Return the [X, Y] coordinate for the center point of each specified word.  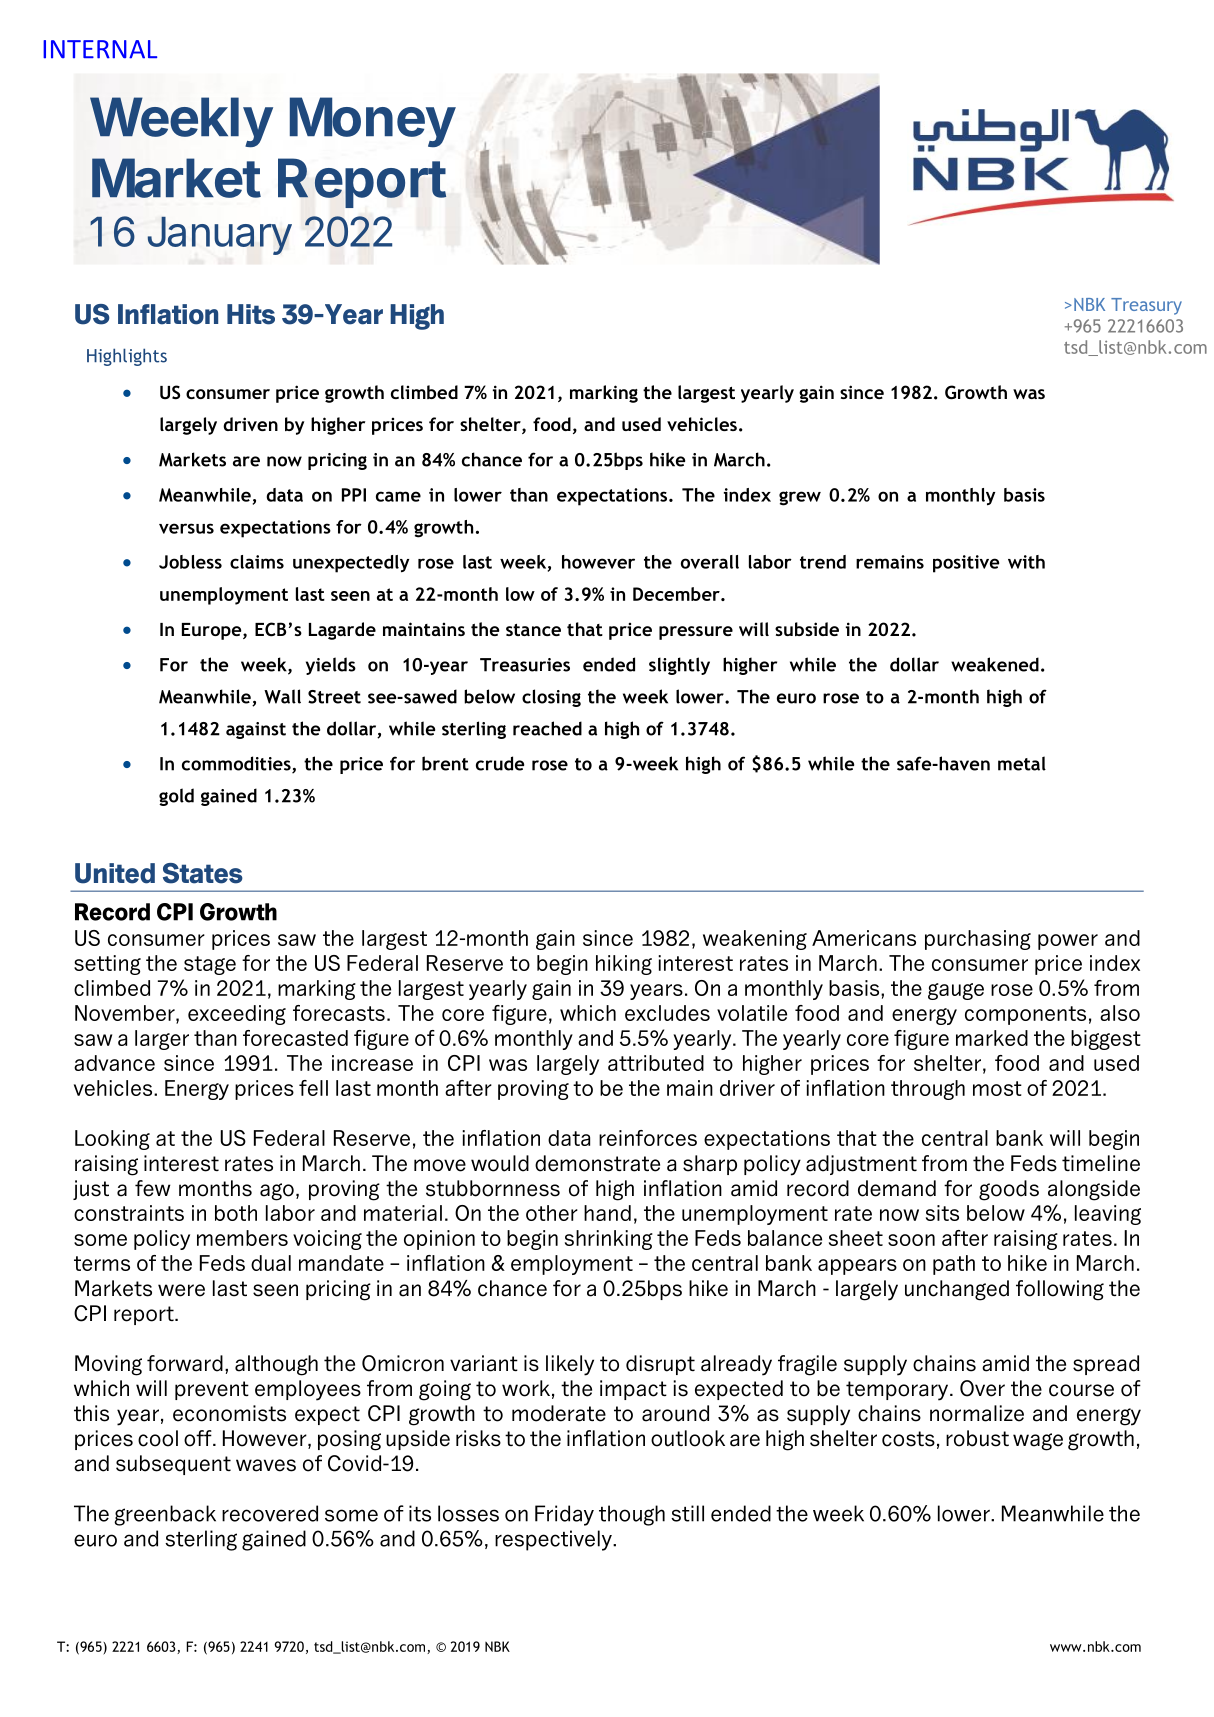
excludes [667, 1013]
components [1025, 1015]
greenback [165, 1515]
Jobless [190, 562]
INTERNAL [100, 49]
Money [373, 122]
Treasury [1146, 306]
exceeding [237, 1015]
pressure [696, 633]
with [1026, 562]
